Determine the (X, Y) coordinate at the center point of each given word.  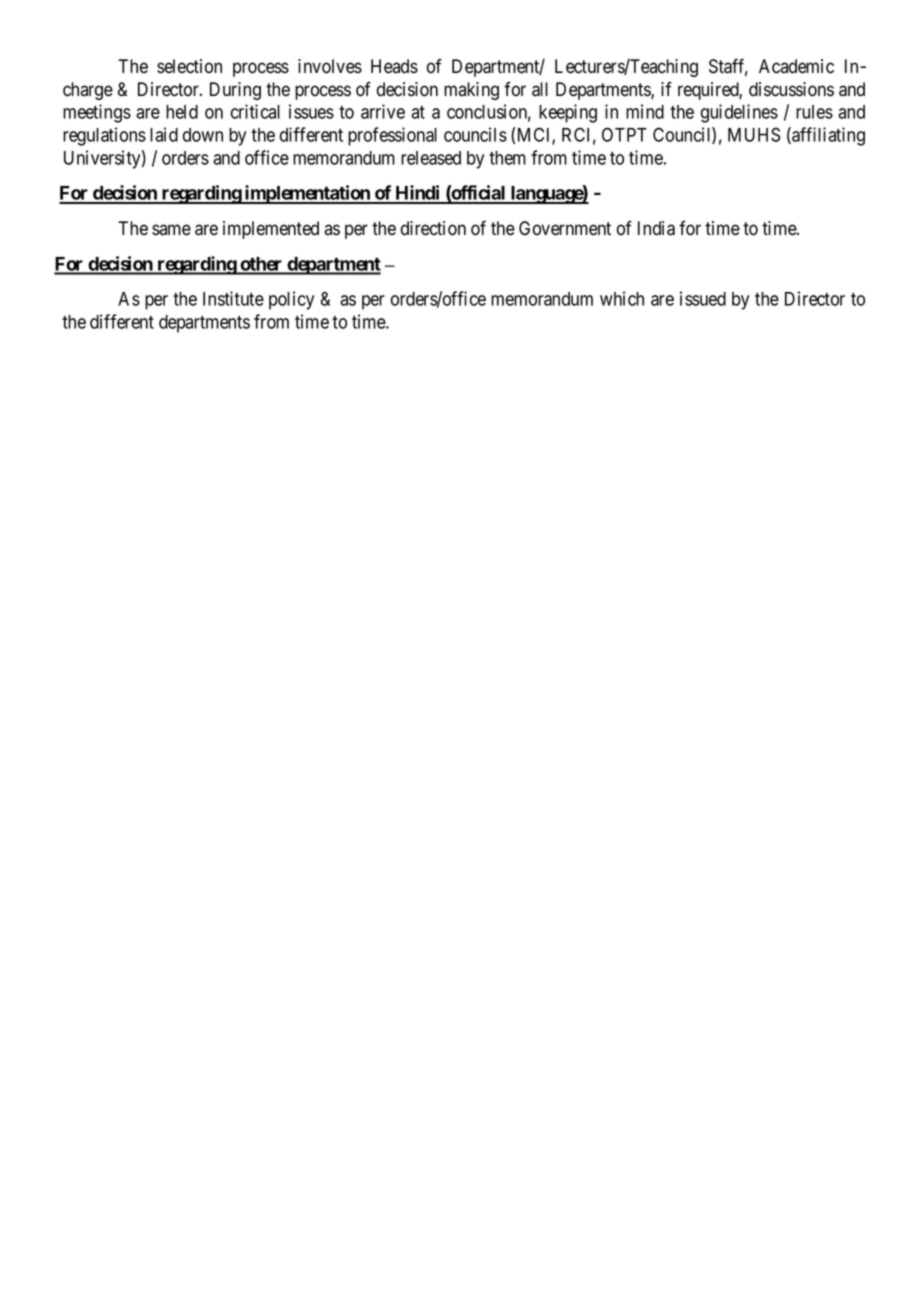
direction (433, 228)
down (203, 135)
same (171, 230)
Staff (728, 67)
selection (189, 66)
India (656, 228)
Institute (233, 298)
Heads (394, 66)
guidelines (739, 113)
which (622, 298)
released (431, 158)
